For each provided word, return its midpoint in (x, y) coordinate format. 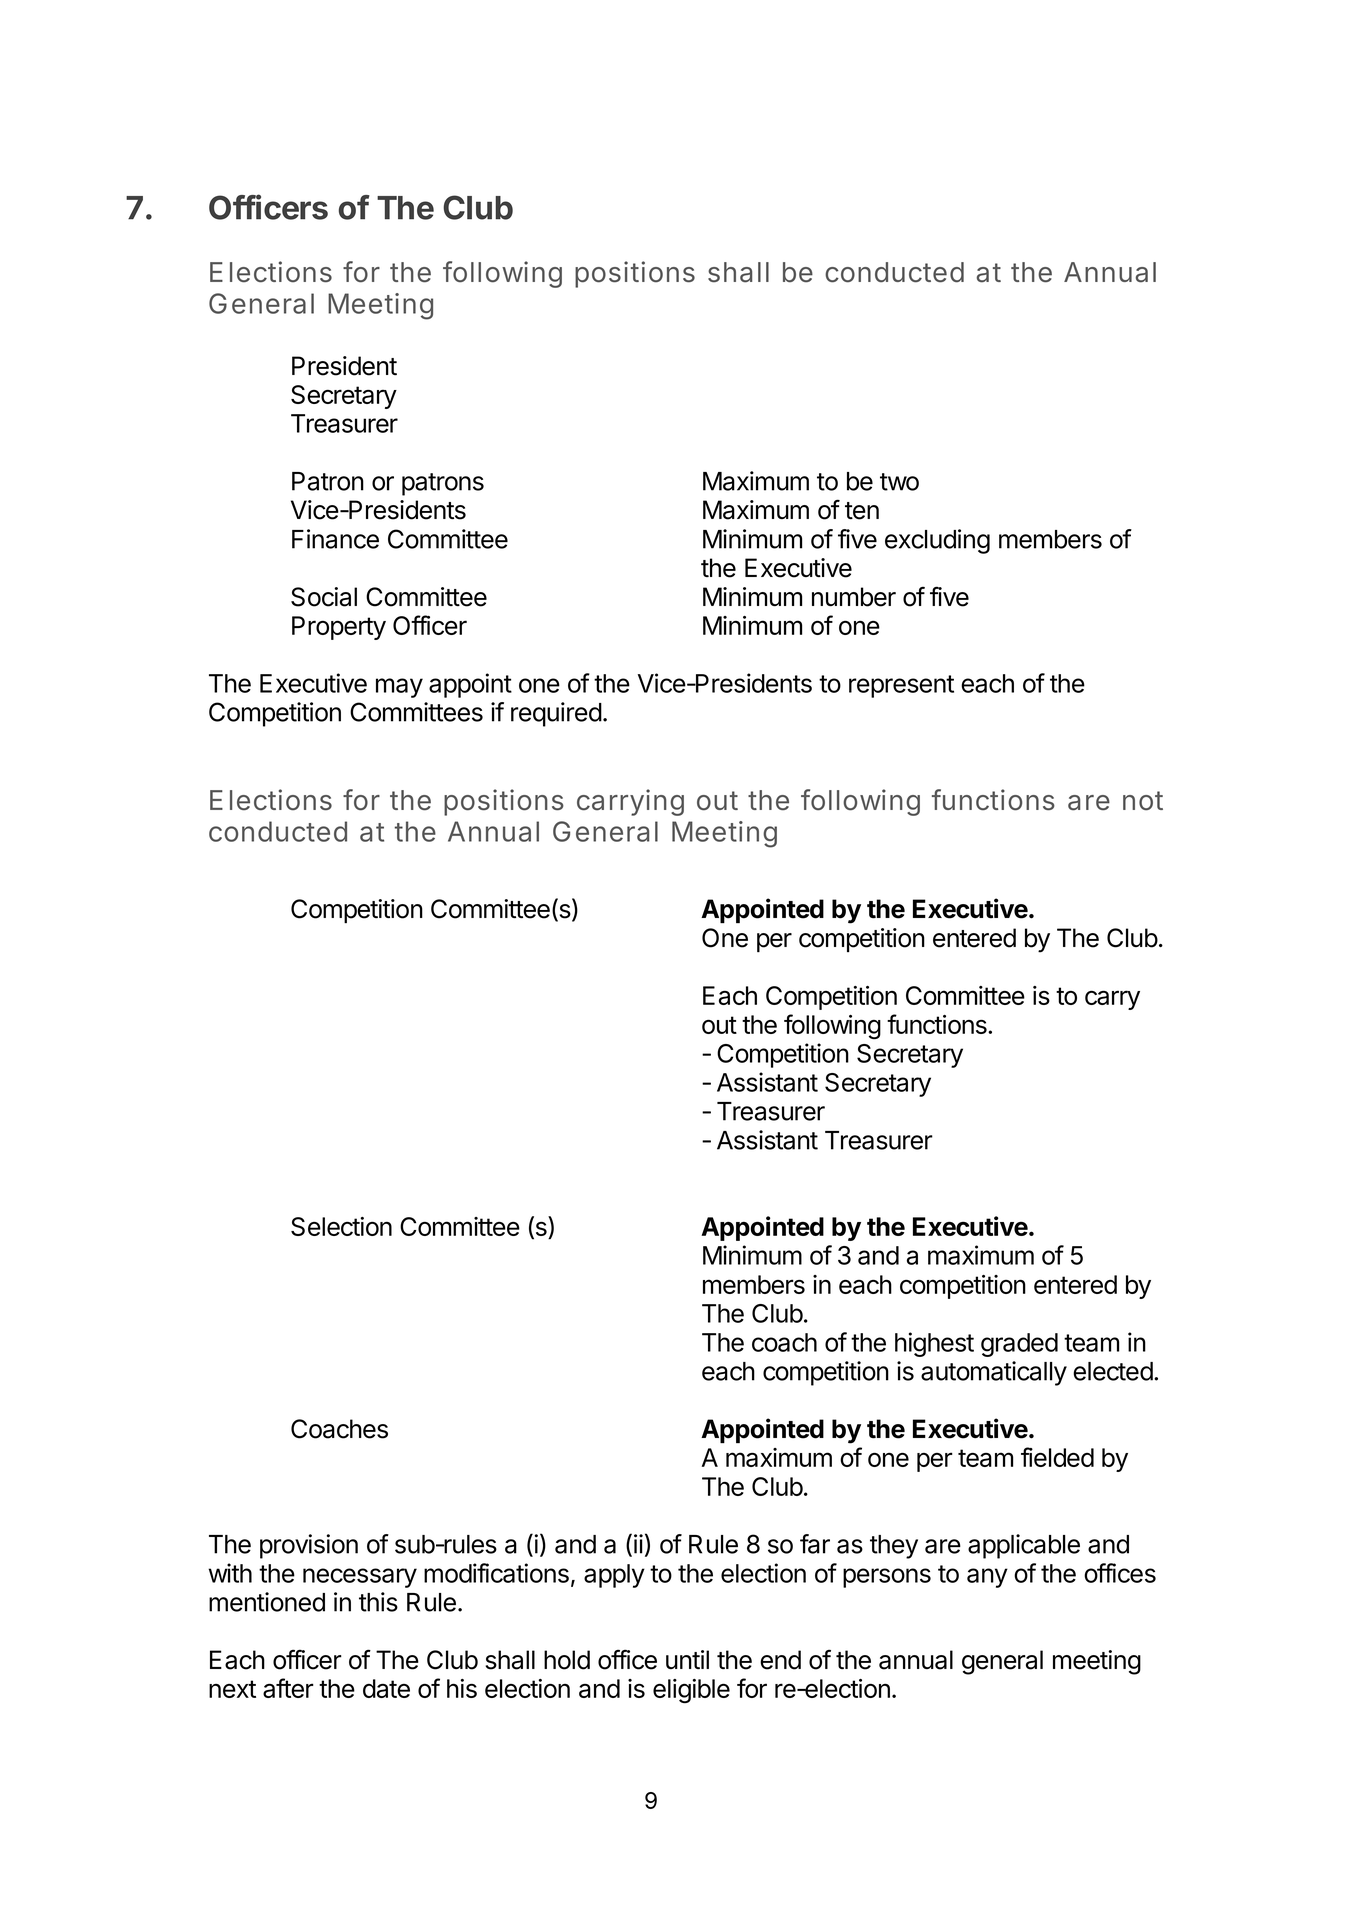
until (687, 1659)
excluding (937, 541)
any (987, 1578)
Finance (335, 539)
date (386, 1688)
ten (862, 511)
